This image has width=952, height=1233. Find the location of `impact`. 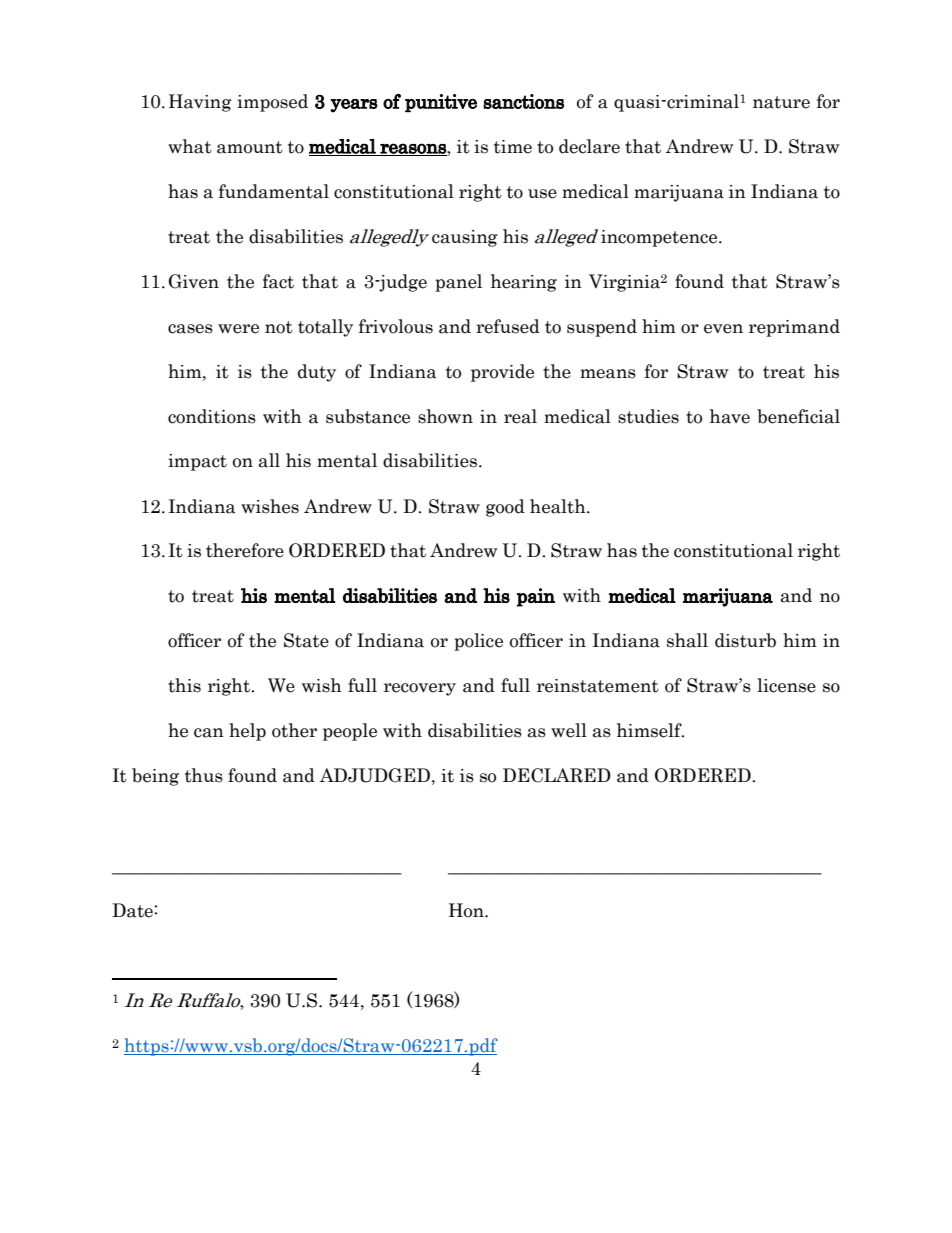

impact is located at coordinates (197, 462).
